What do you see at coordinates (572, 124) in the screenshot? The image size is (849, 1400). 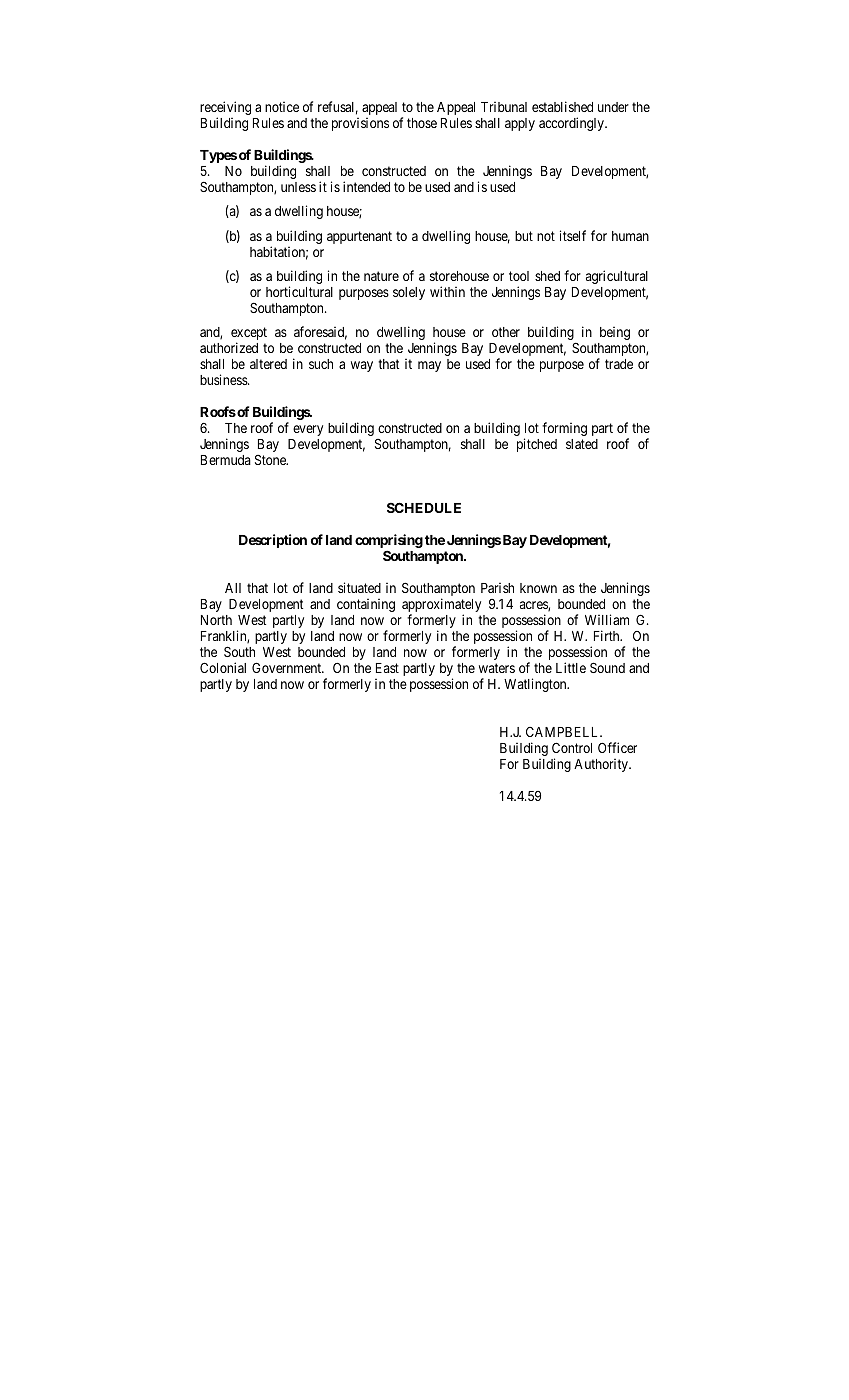 I see `accordingly` at bounding box center [572, 124].
